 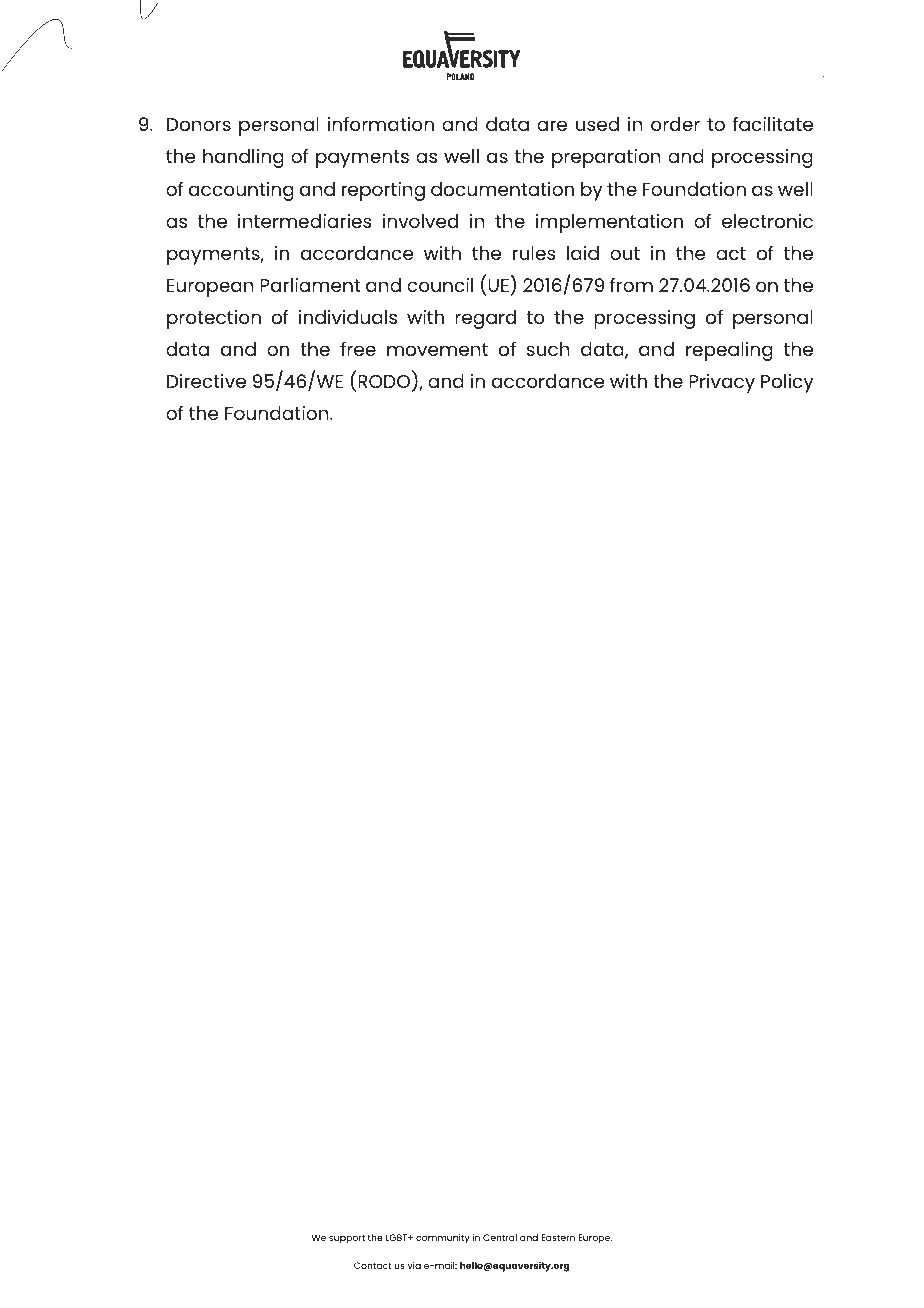 I want to click on handling, so click(x=243, y=158).
